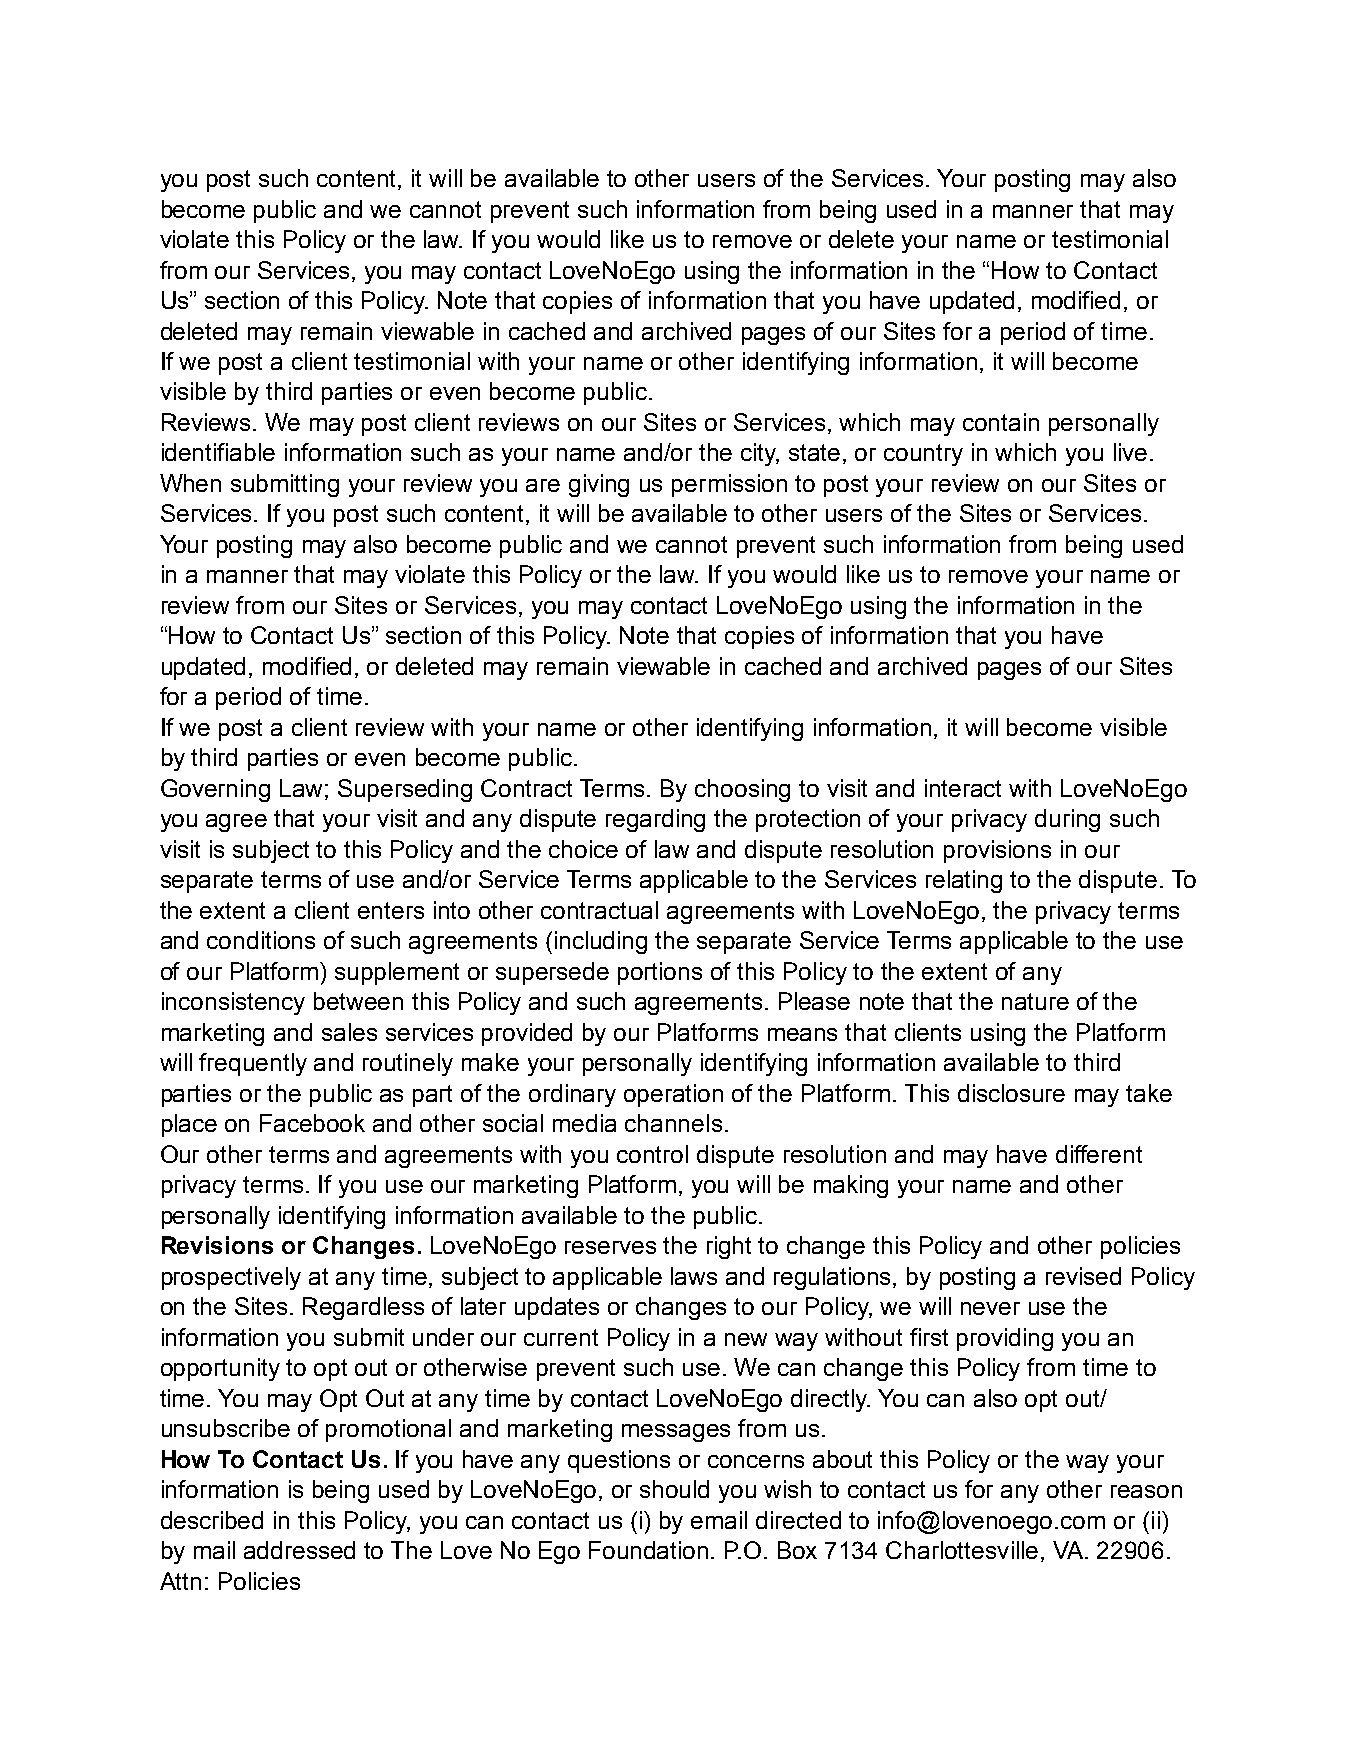  What do you see at coordinates (299, 1550) in the screenshot?
I see `addressed` at bounding box center [299, 1550].
